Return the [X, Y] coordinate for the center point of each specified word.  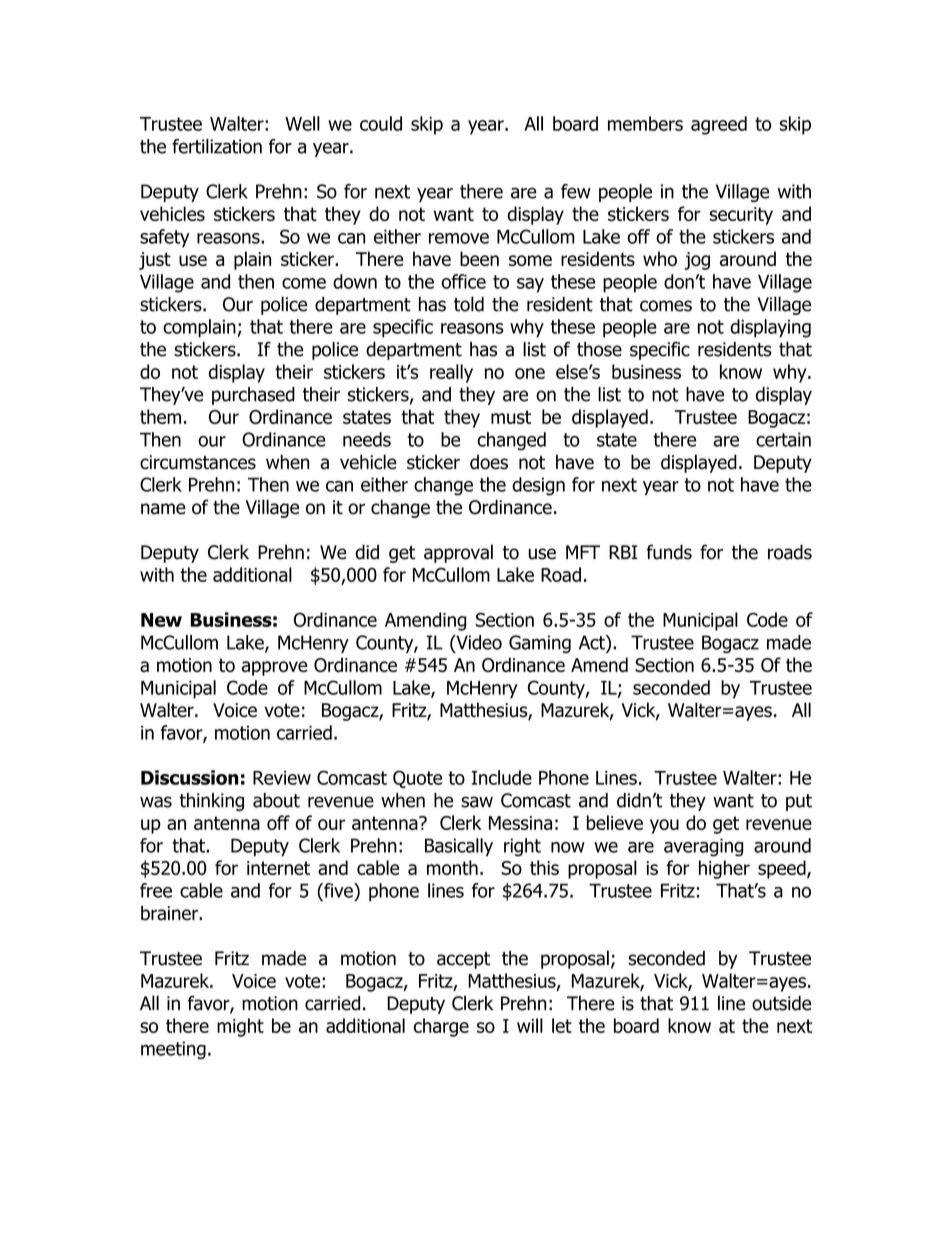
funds [669, 552]
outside [781, 1003]
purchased [253, 396]
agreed [719, 125]
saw [477, 802]
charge [441, 1027]
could [381, 123]
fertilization [217, 146]
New [161, 620]
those [599, 349]
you [664, 826]
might [240, 1027]
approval [458, 553]
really [451, 373]
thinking [211, 802]
